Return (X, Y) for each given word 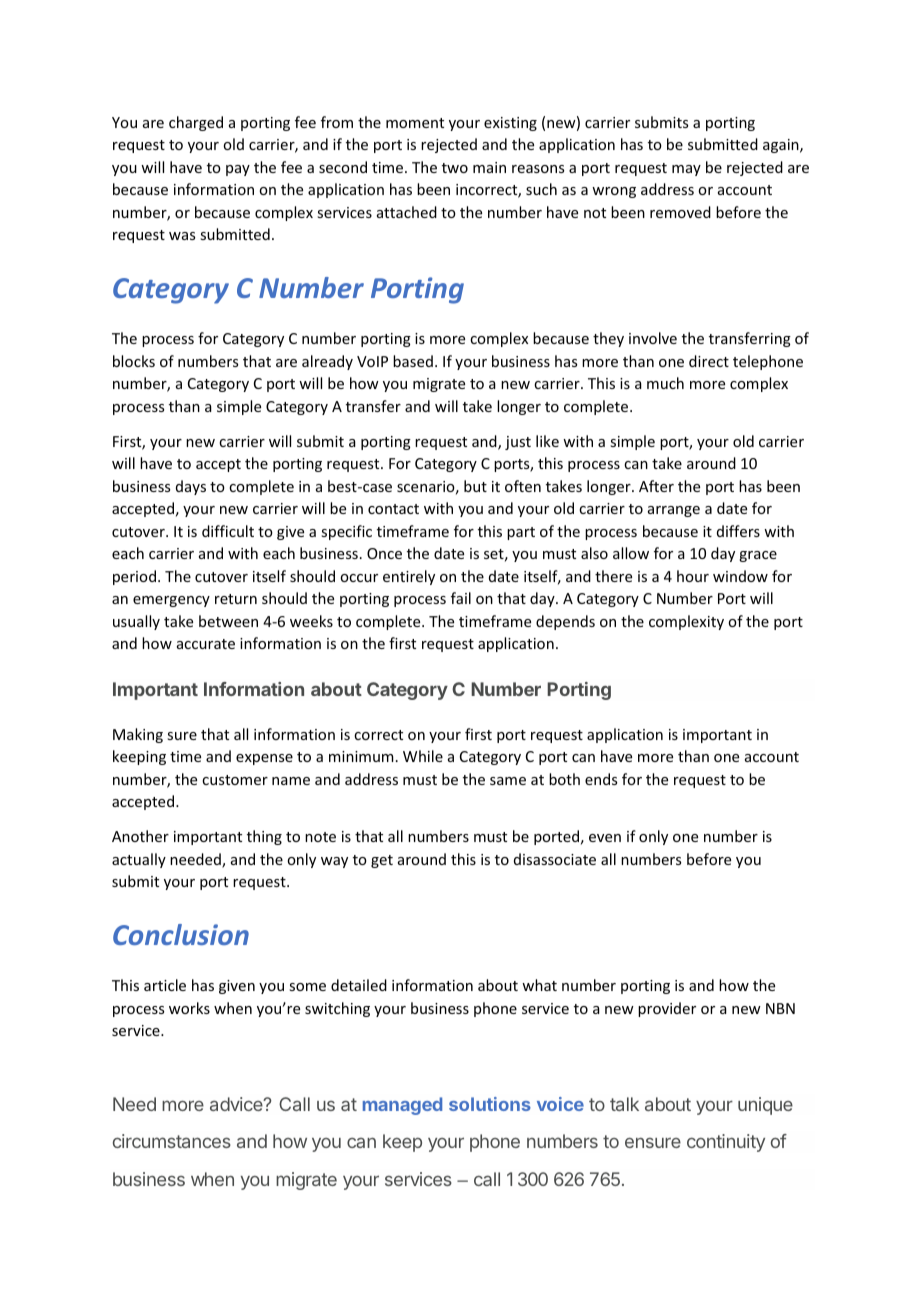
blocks (134, 361)
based (413, 361)
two (455, 168)
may (686, 170)
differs (738, 531)
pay (238, 170)
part (521, 533)
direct (709, 361)
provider (667, 1009)
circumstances (172, 1141)
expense (264, 759)
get (382, 861)
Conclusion (181, 934)
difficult (228, 531)
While (423, 756)
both (564, 779)
